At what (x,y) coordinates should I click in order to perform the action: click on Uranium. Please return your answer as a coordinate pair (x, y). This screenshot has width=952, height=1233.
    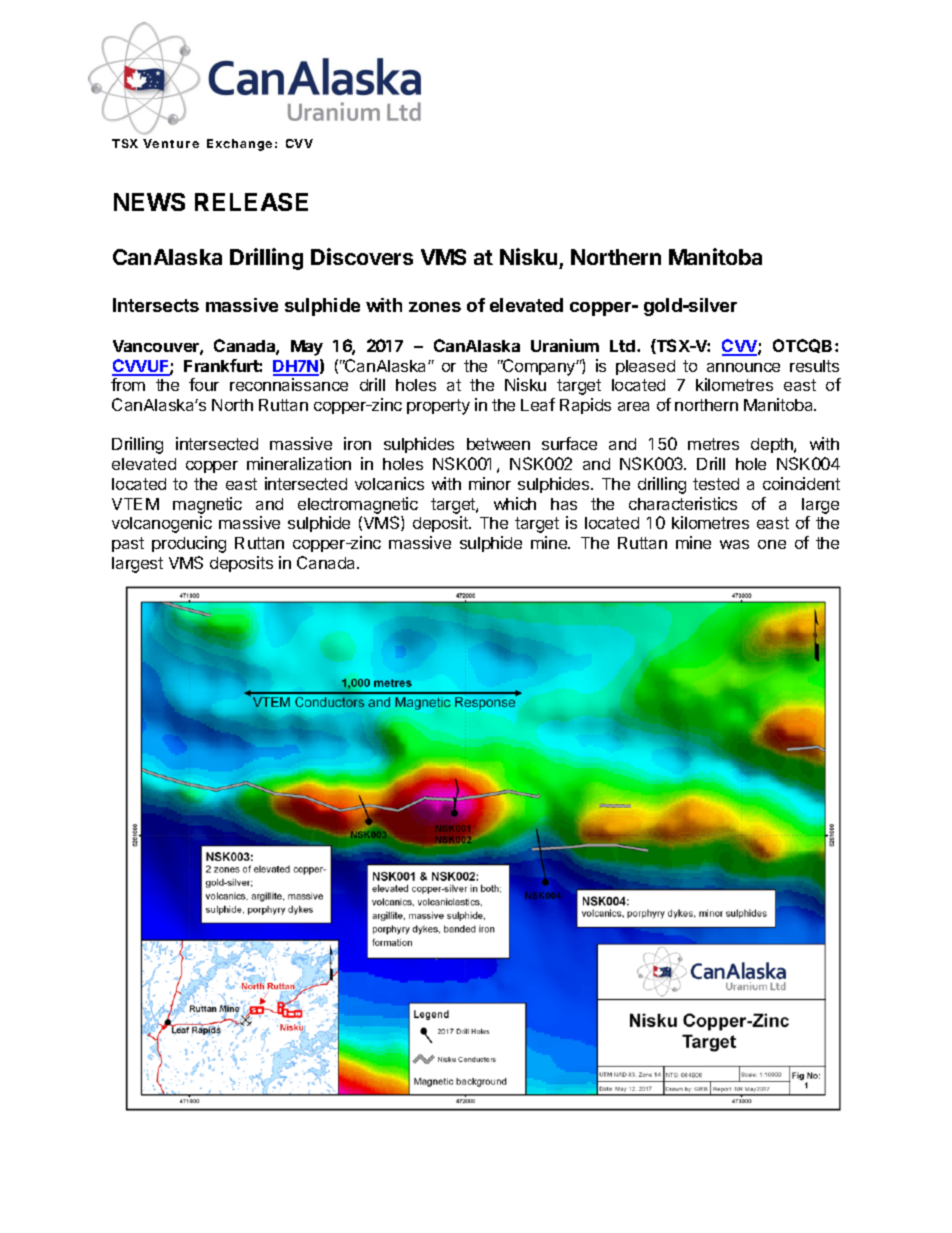
    Looking at the image, I should click on (565, 345).
